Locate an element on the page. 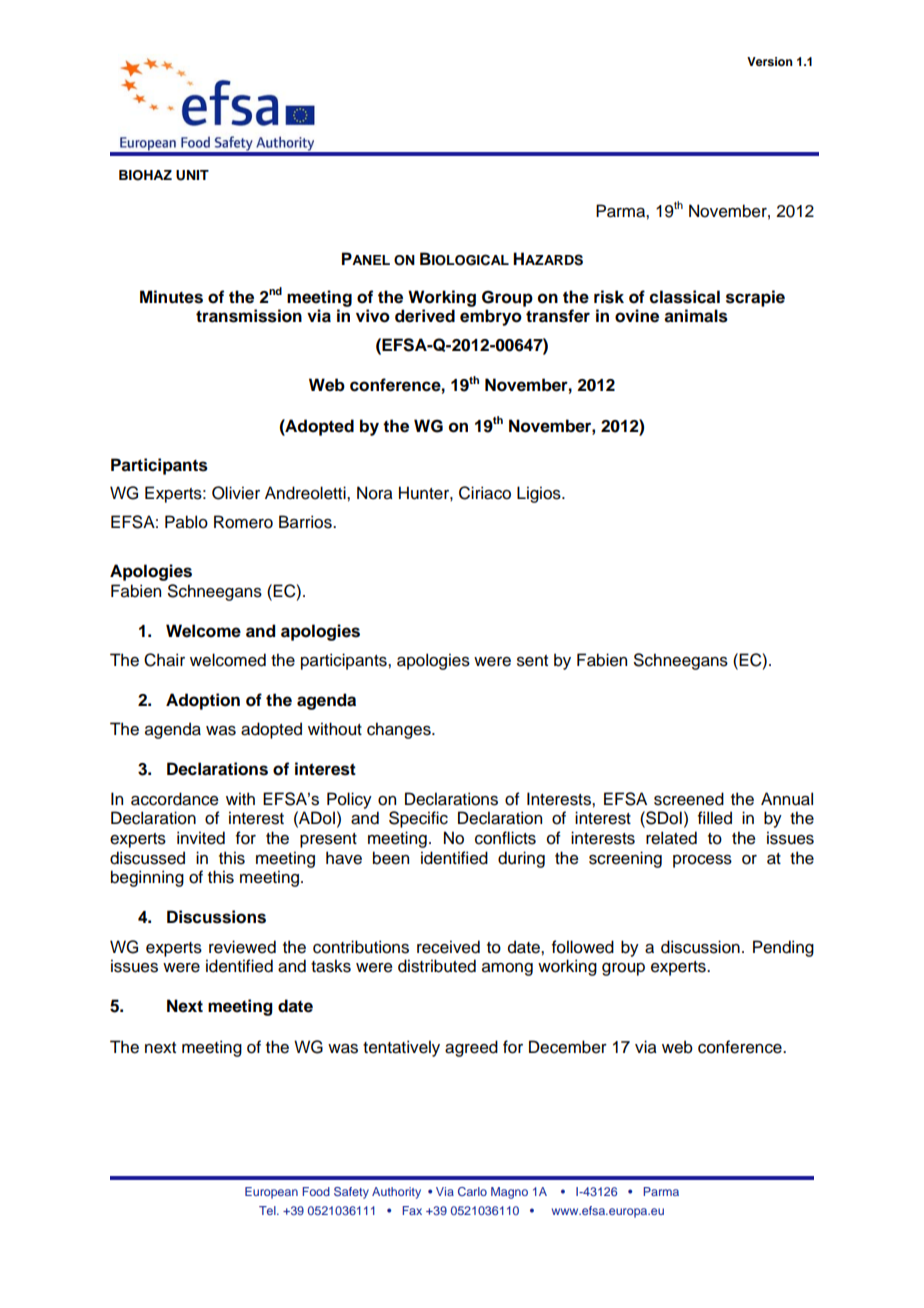 This page has width=924, height=1308. Carlo is located at coordinates (472, 1191).
